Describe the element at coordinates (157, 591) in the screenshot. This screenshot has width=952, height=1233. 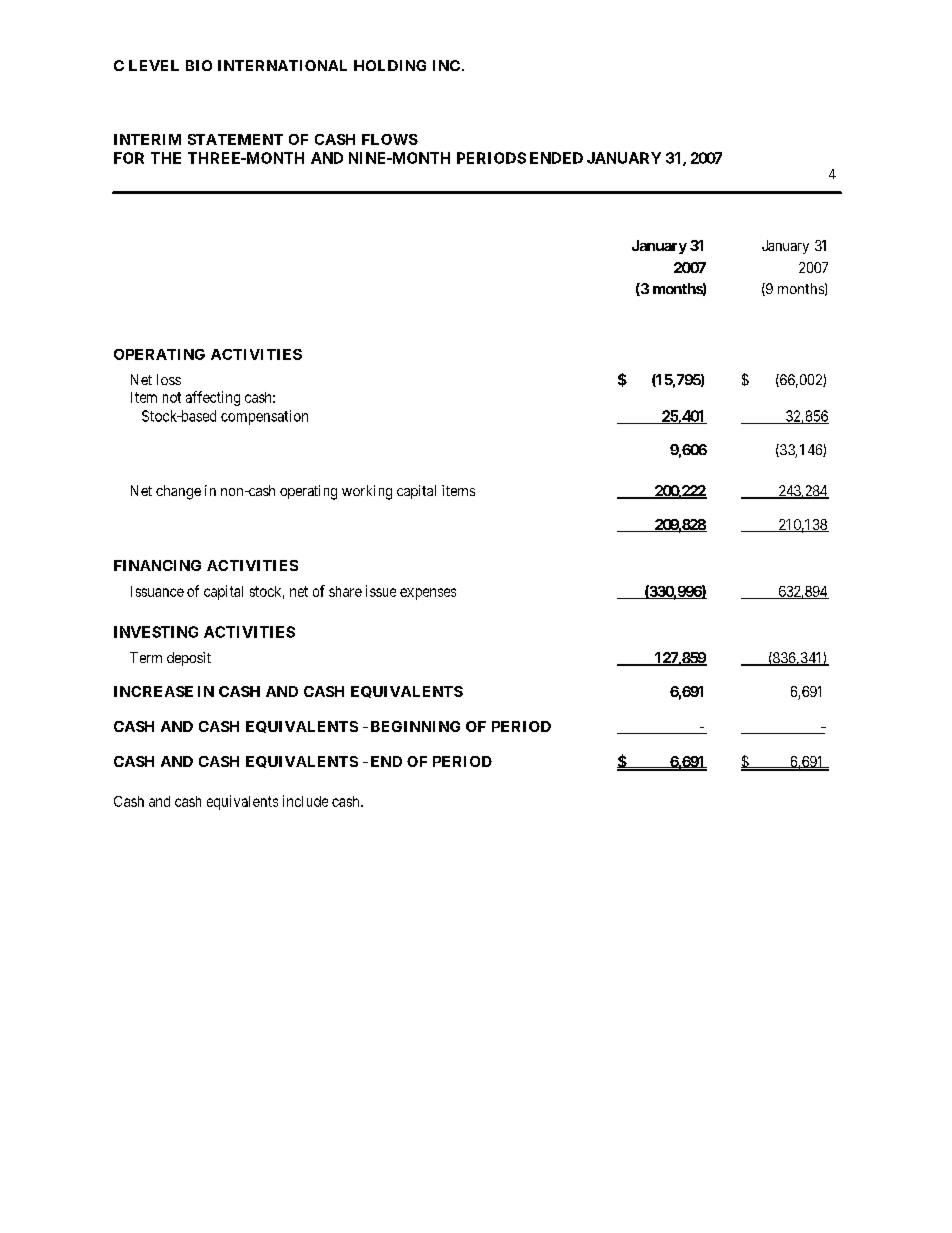
I see `Issuance` at that location.
